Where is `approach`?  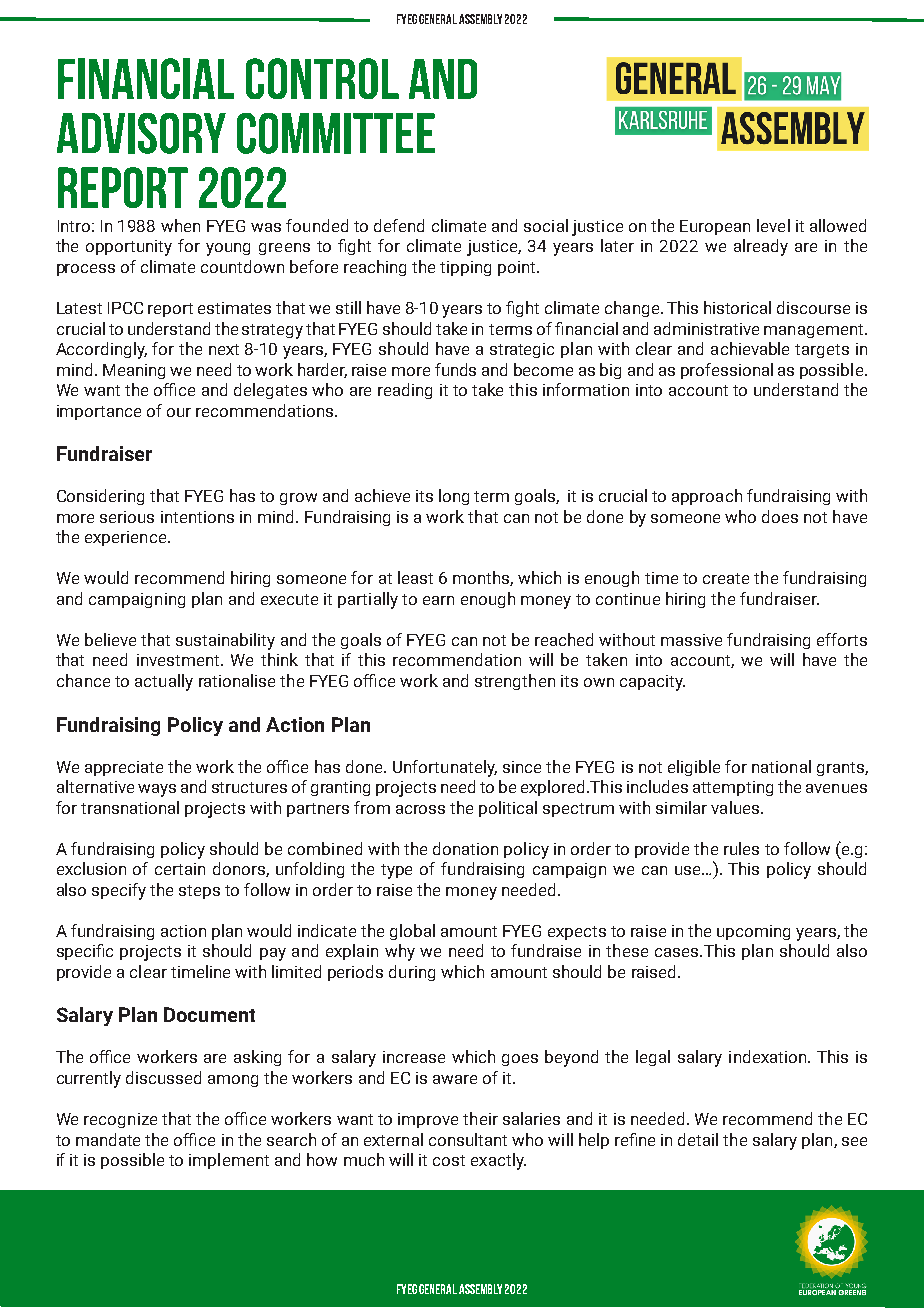
approach is located at coordinates (707, 497).
